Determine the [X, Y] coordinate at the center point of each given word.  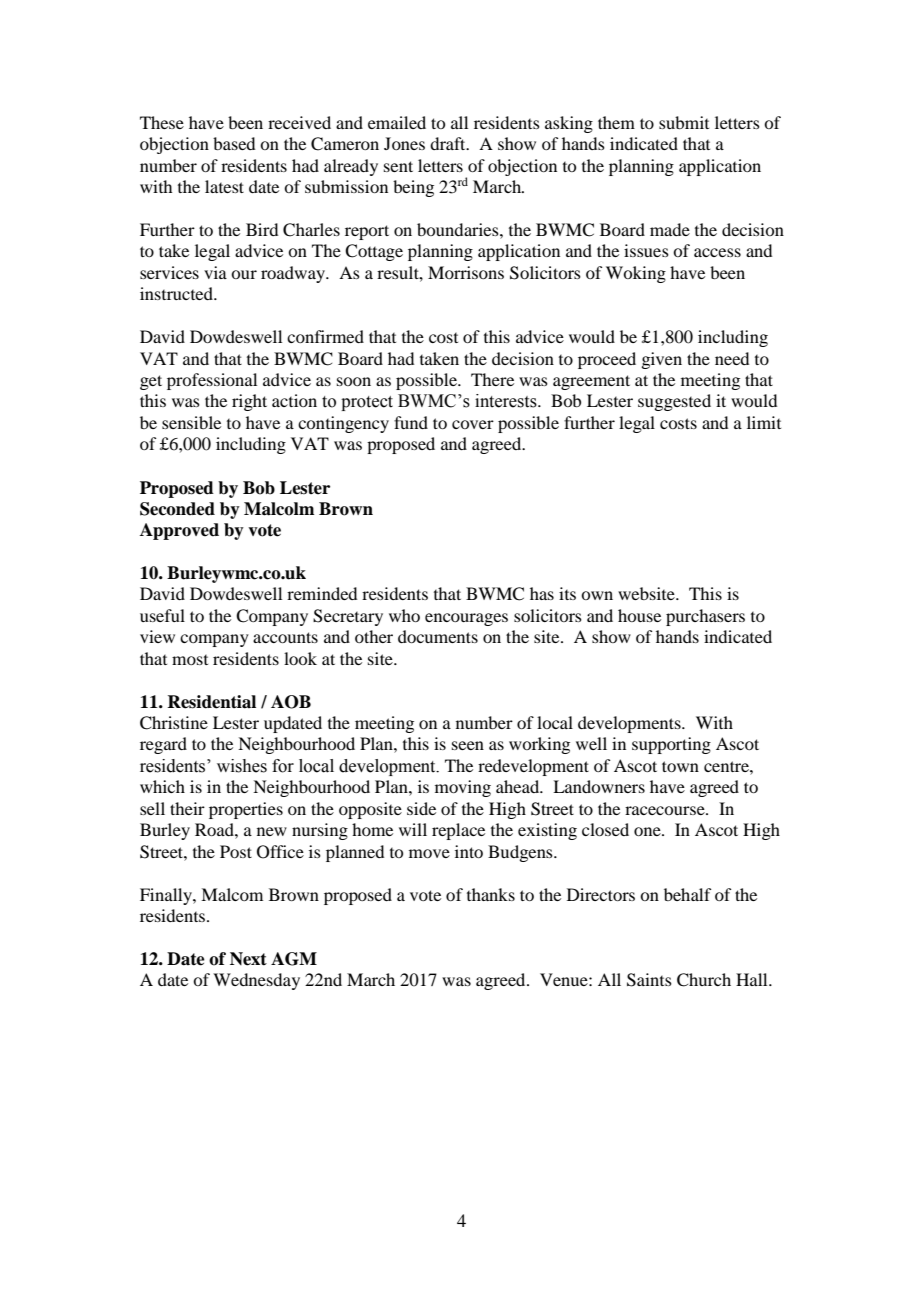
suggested [674, 402]
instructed [177, 293]
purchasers [705, 617]
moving [463, 788]
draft [449, 143]
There [492, 379]
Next [248, 959]
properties [246, 810]
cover [473, 424]
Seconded [177, 509]
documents [438, 636]
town [680, 766]
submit [684, 122]
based [234, 143]
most [190, 660]
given [661, 360]
